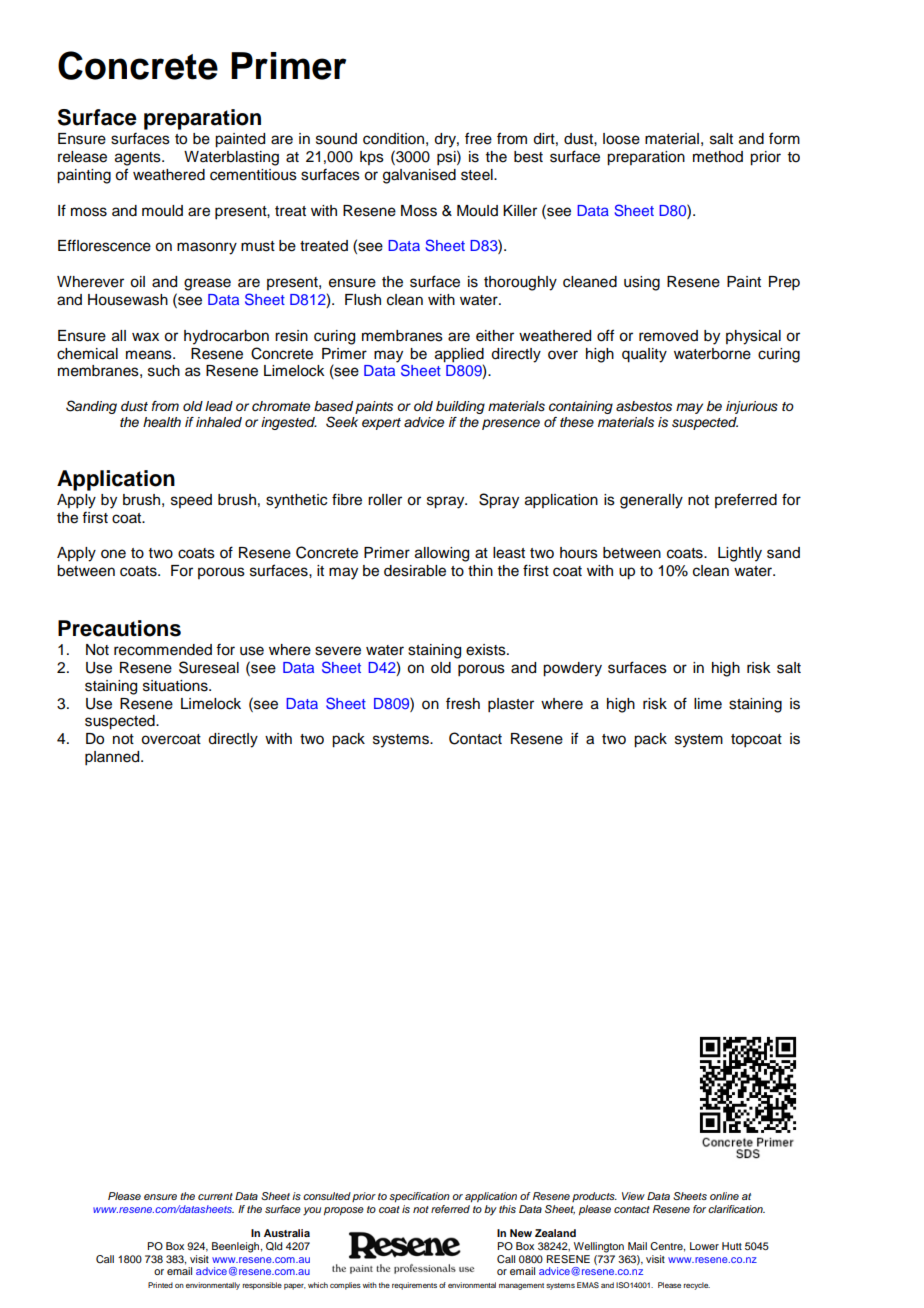 This image has height=1308, width=924. I want to click on requirements, so click(414, 1286).
